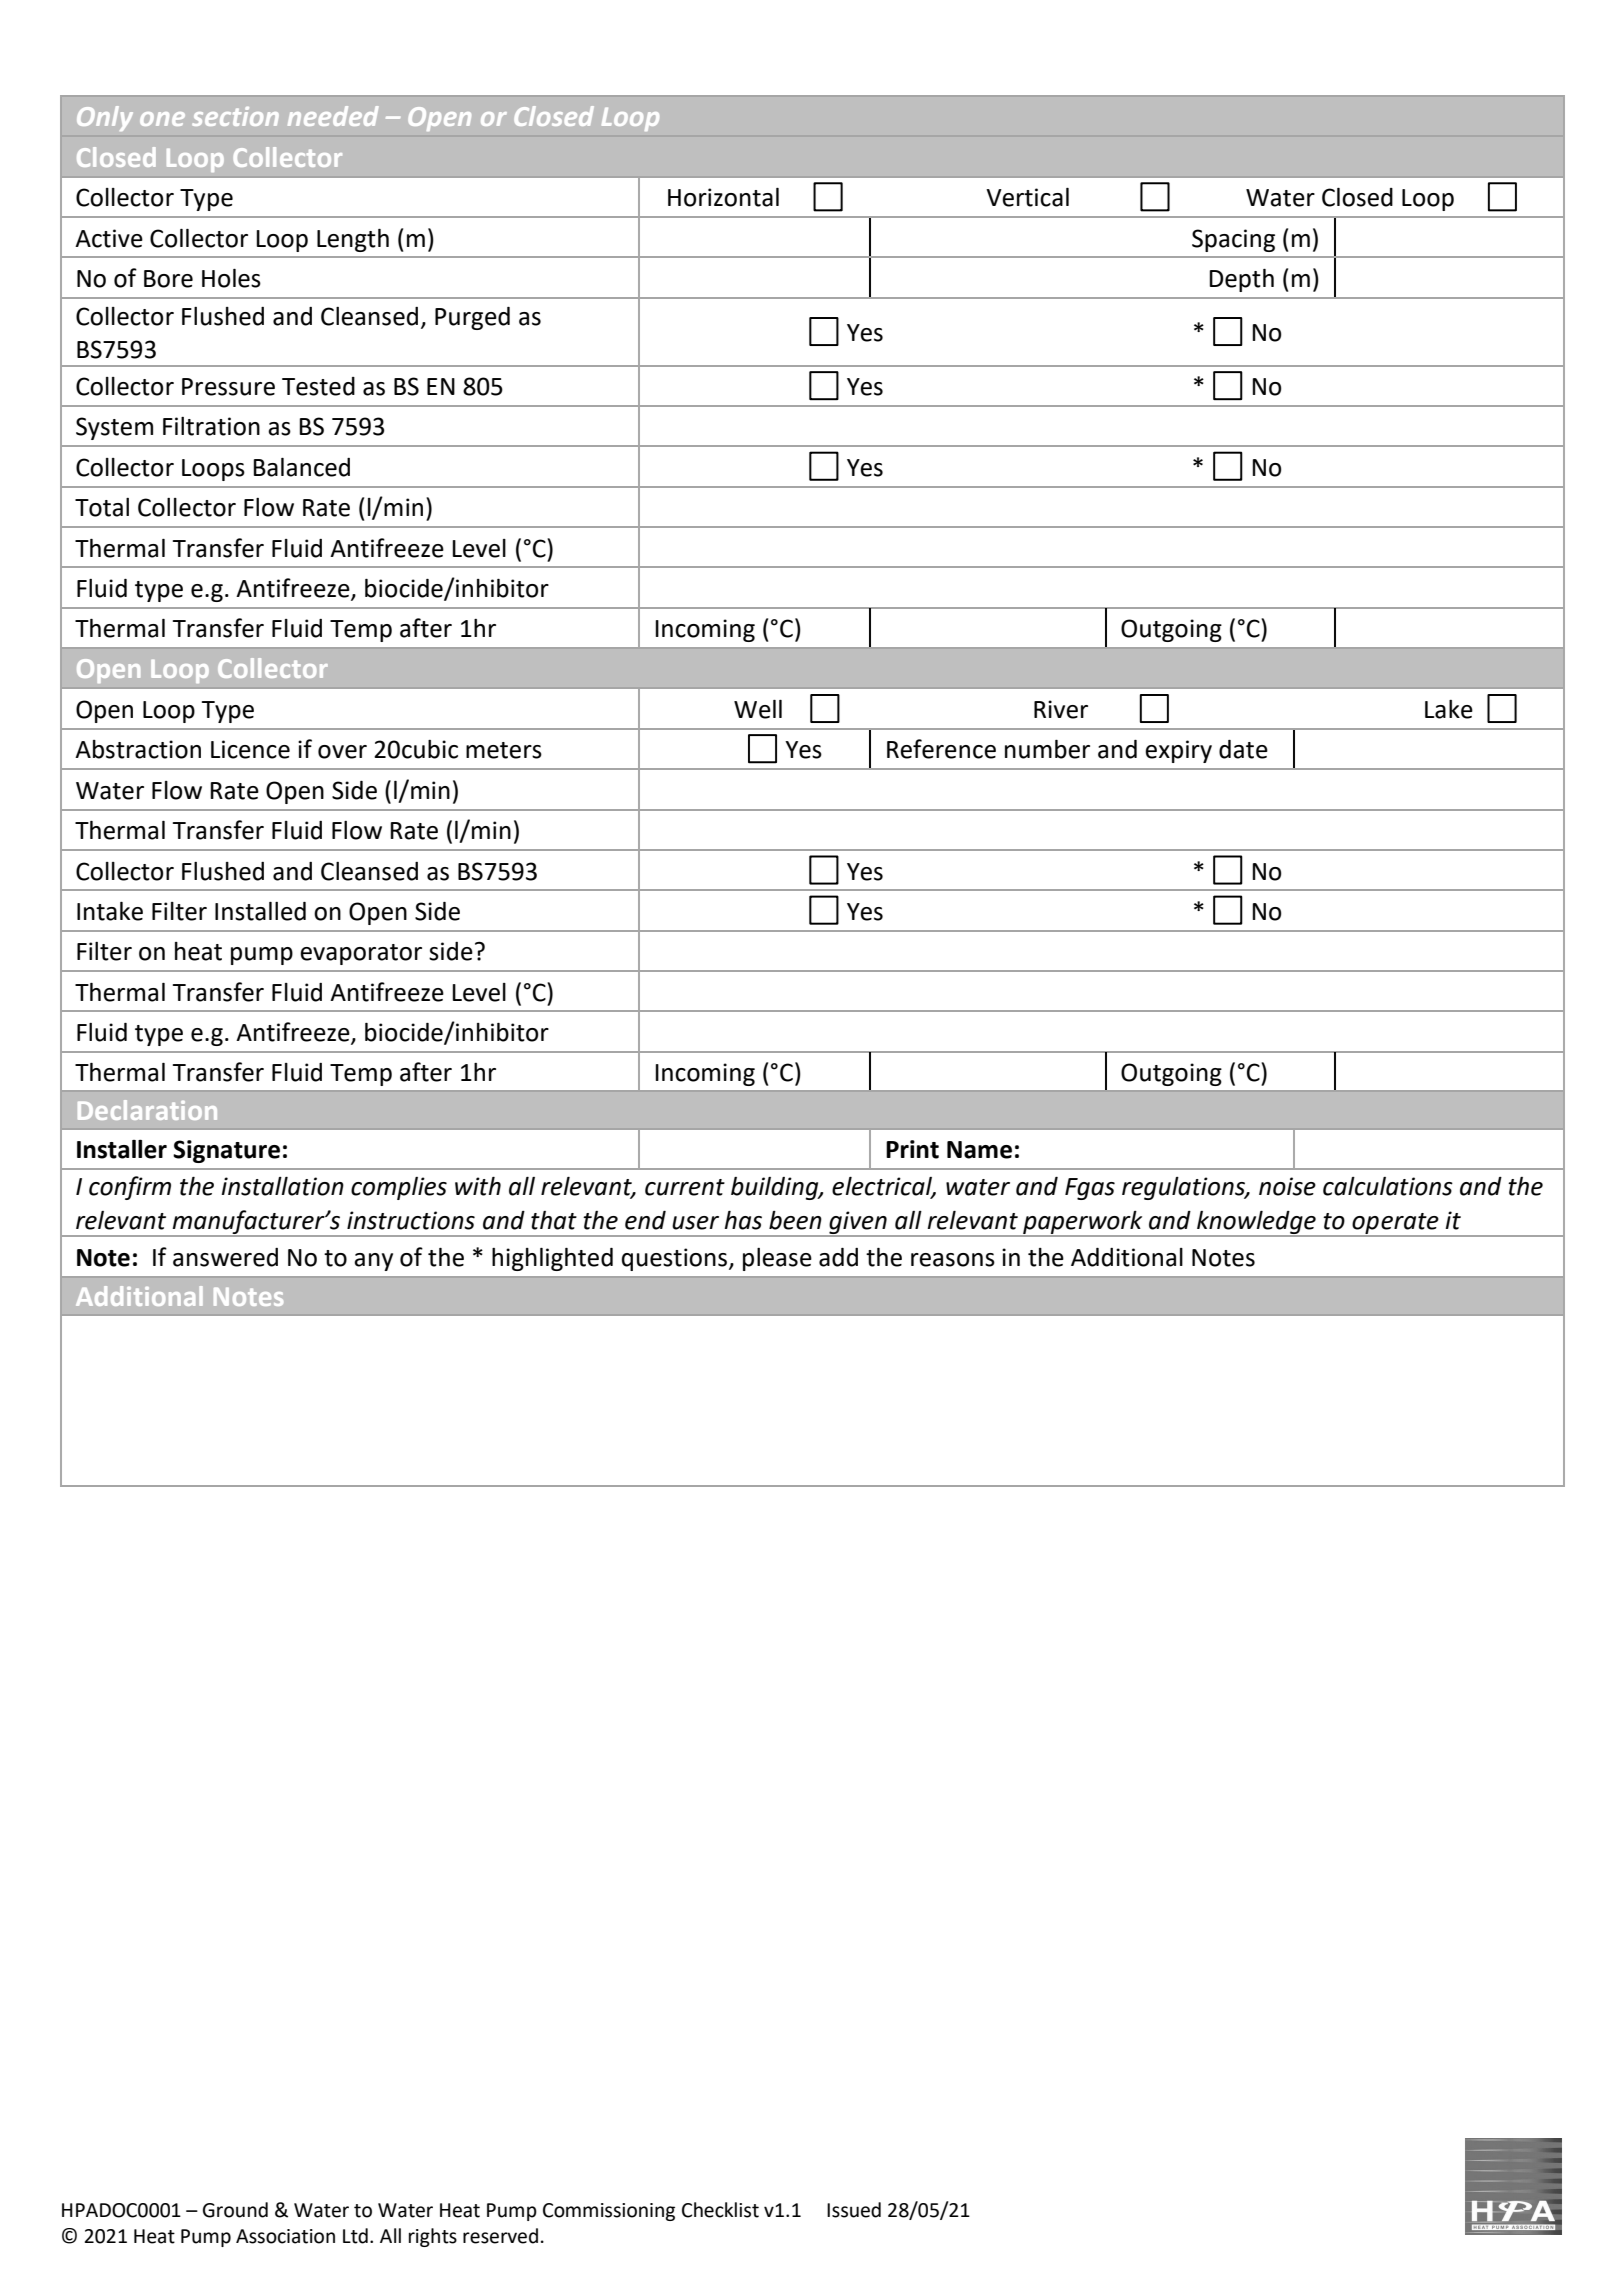 The height and width of the page is (2288, 1618). Describe the element at coordinates (777, 1259) in the page. I see `please` at that location.
